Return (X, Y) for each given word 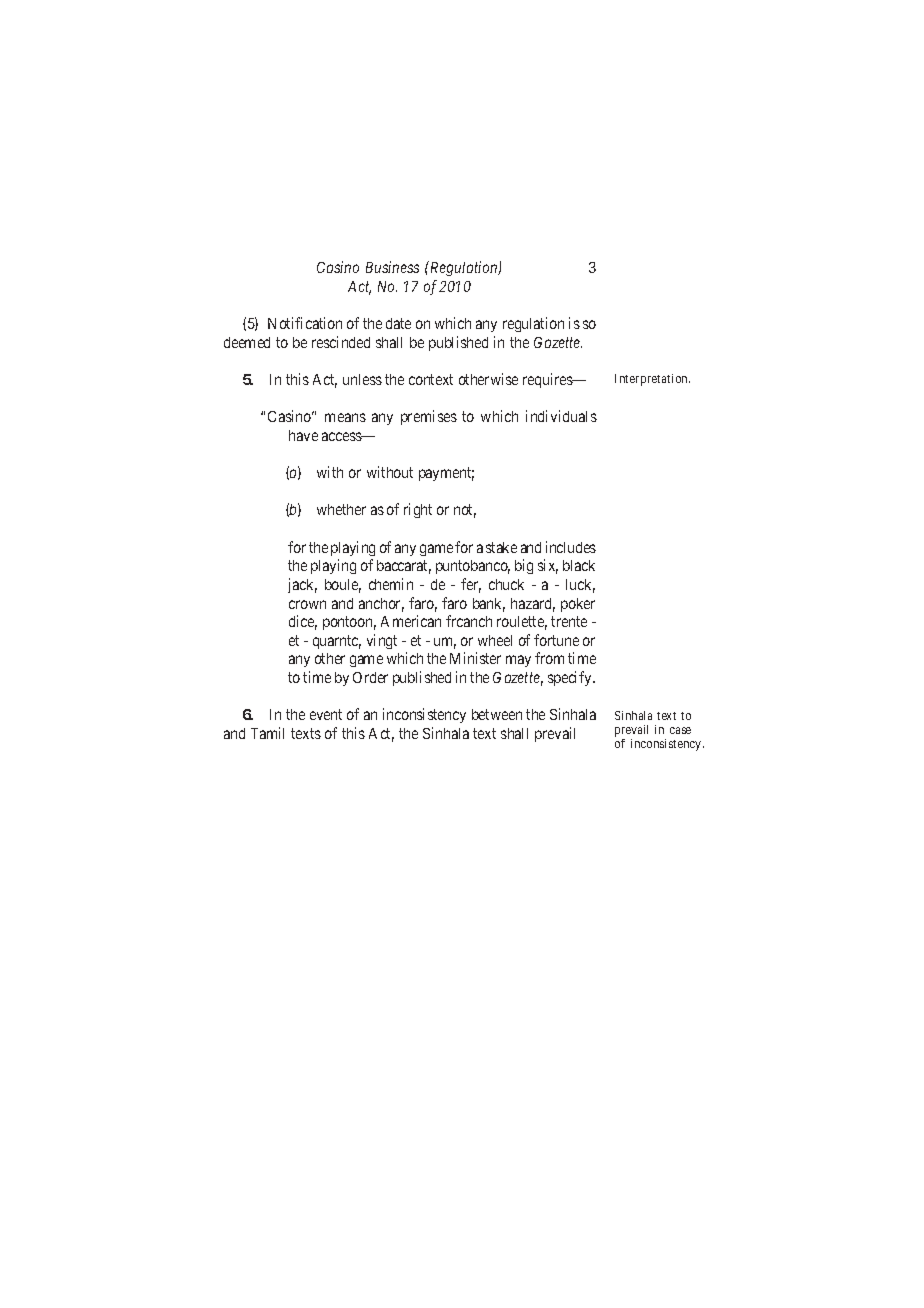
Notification (305, 323)
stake (501, 547)
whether (341, 509)
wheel (495, 640)
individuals (561, 416)
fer (471, 585)
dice (303, 622)
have (303, 435)
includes (571, 547)
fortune (556, 640)
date (398, 323)
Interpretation (652, 380)
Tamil (267, 733)
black (579, 565)
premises (429, 417)
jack (302, 585)
